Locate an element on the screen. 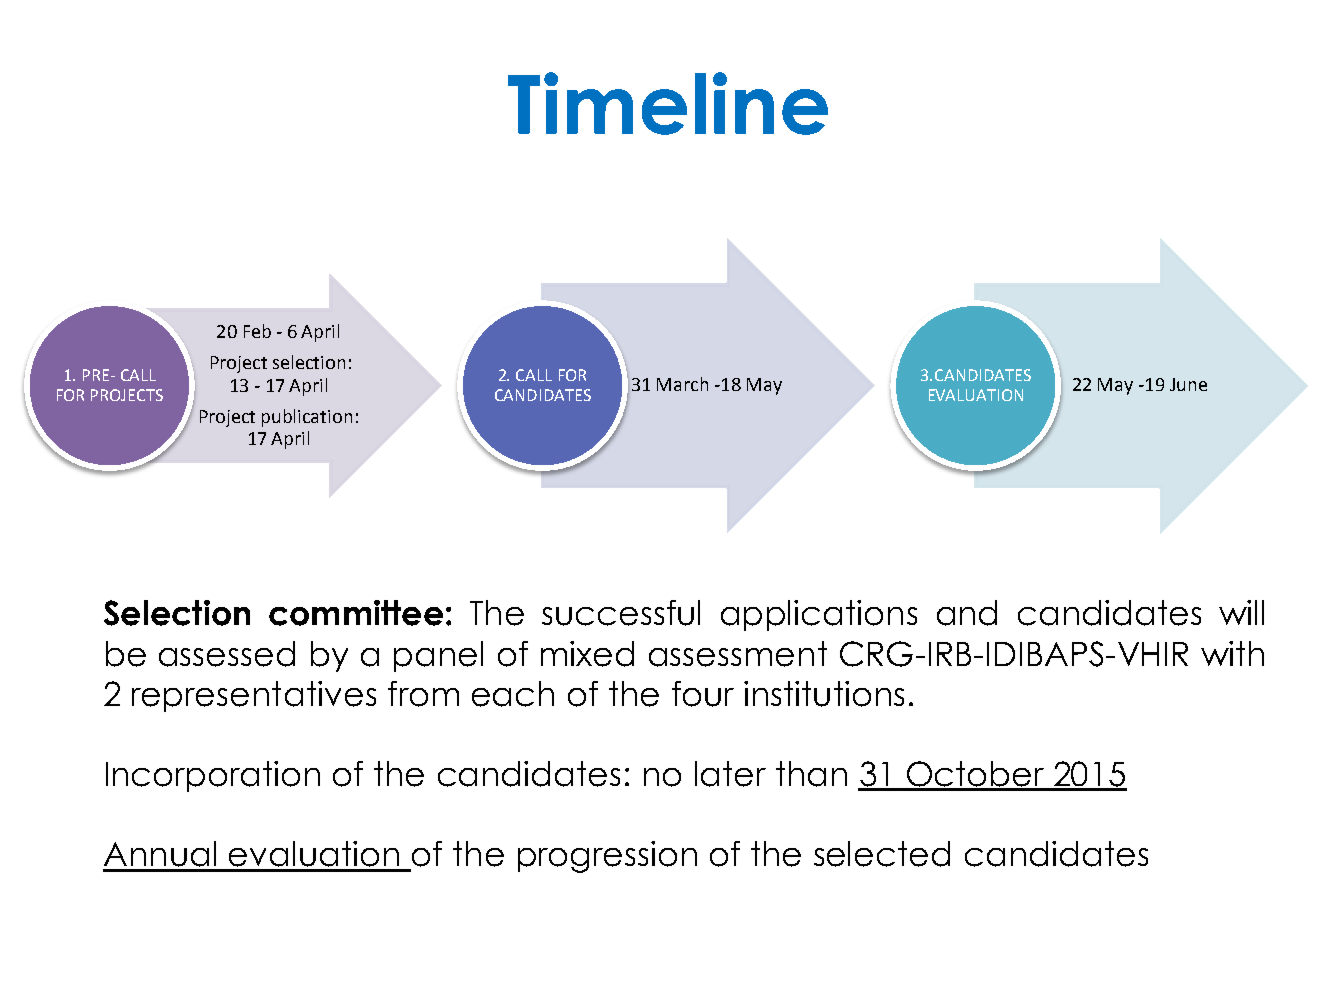 This screenshot has width=1338, height=1003. assessment is located at coordinates (738, 654).
